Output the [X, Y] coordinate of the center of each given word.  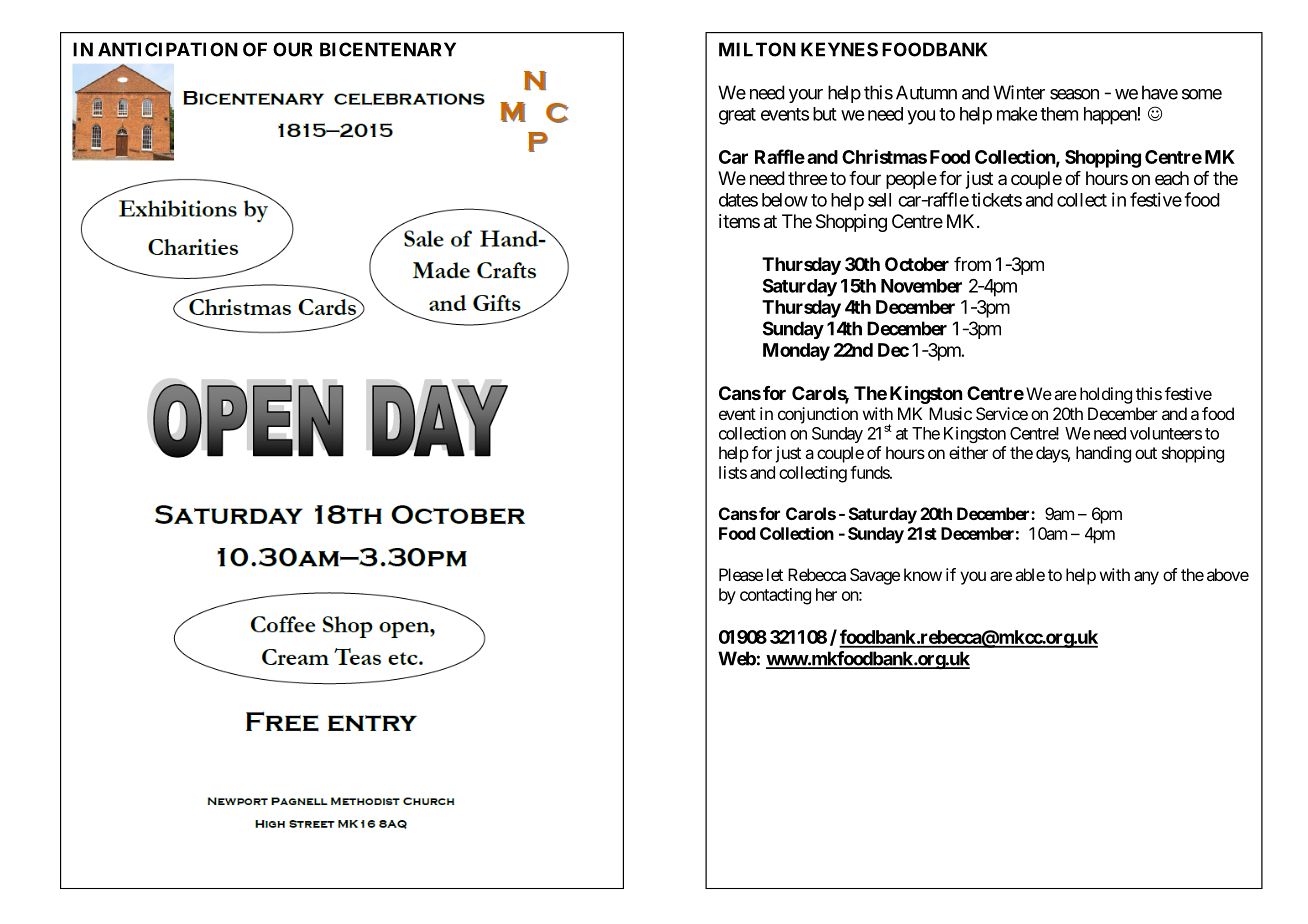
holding [1106, 395]
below [785, 200]
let [775, 574]
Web [737, 658]
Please [741, 574]
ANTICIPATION [168, 49]
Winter [1019, 92]
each [1172, 178]
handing [1103, 454]
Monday [796, 352]
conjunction [818, 415]
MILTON [757, 49]
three [807, 178]
